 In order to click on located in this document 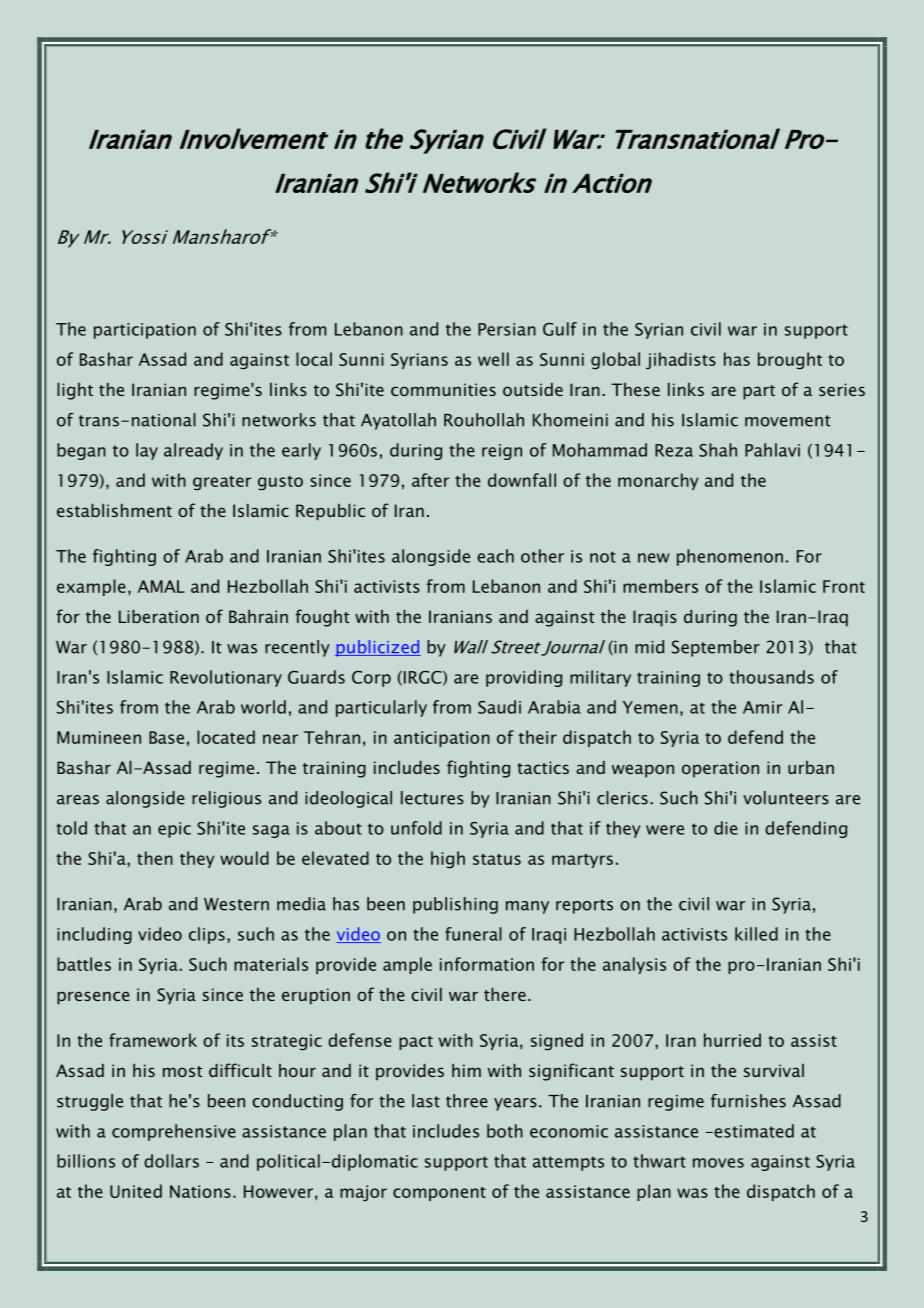, I will do `click(226, 737)`.
